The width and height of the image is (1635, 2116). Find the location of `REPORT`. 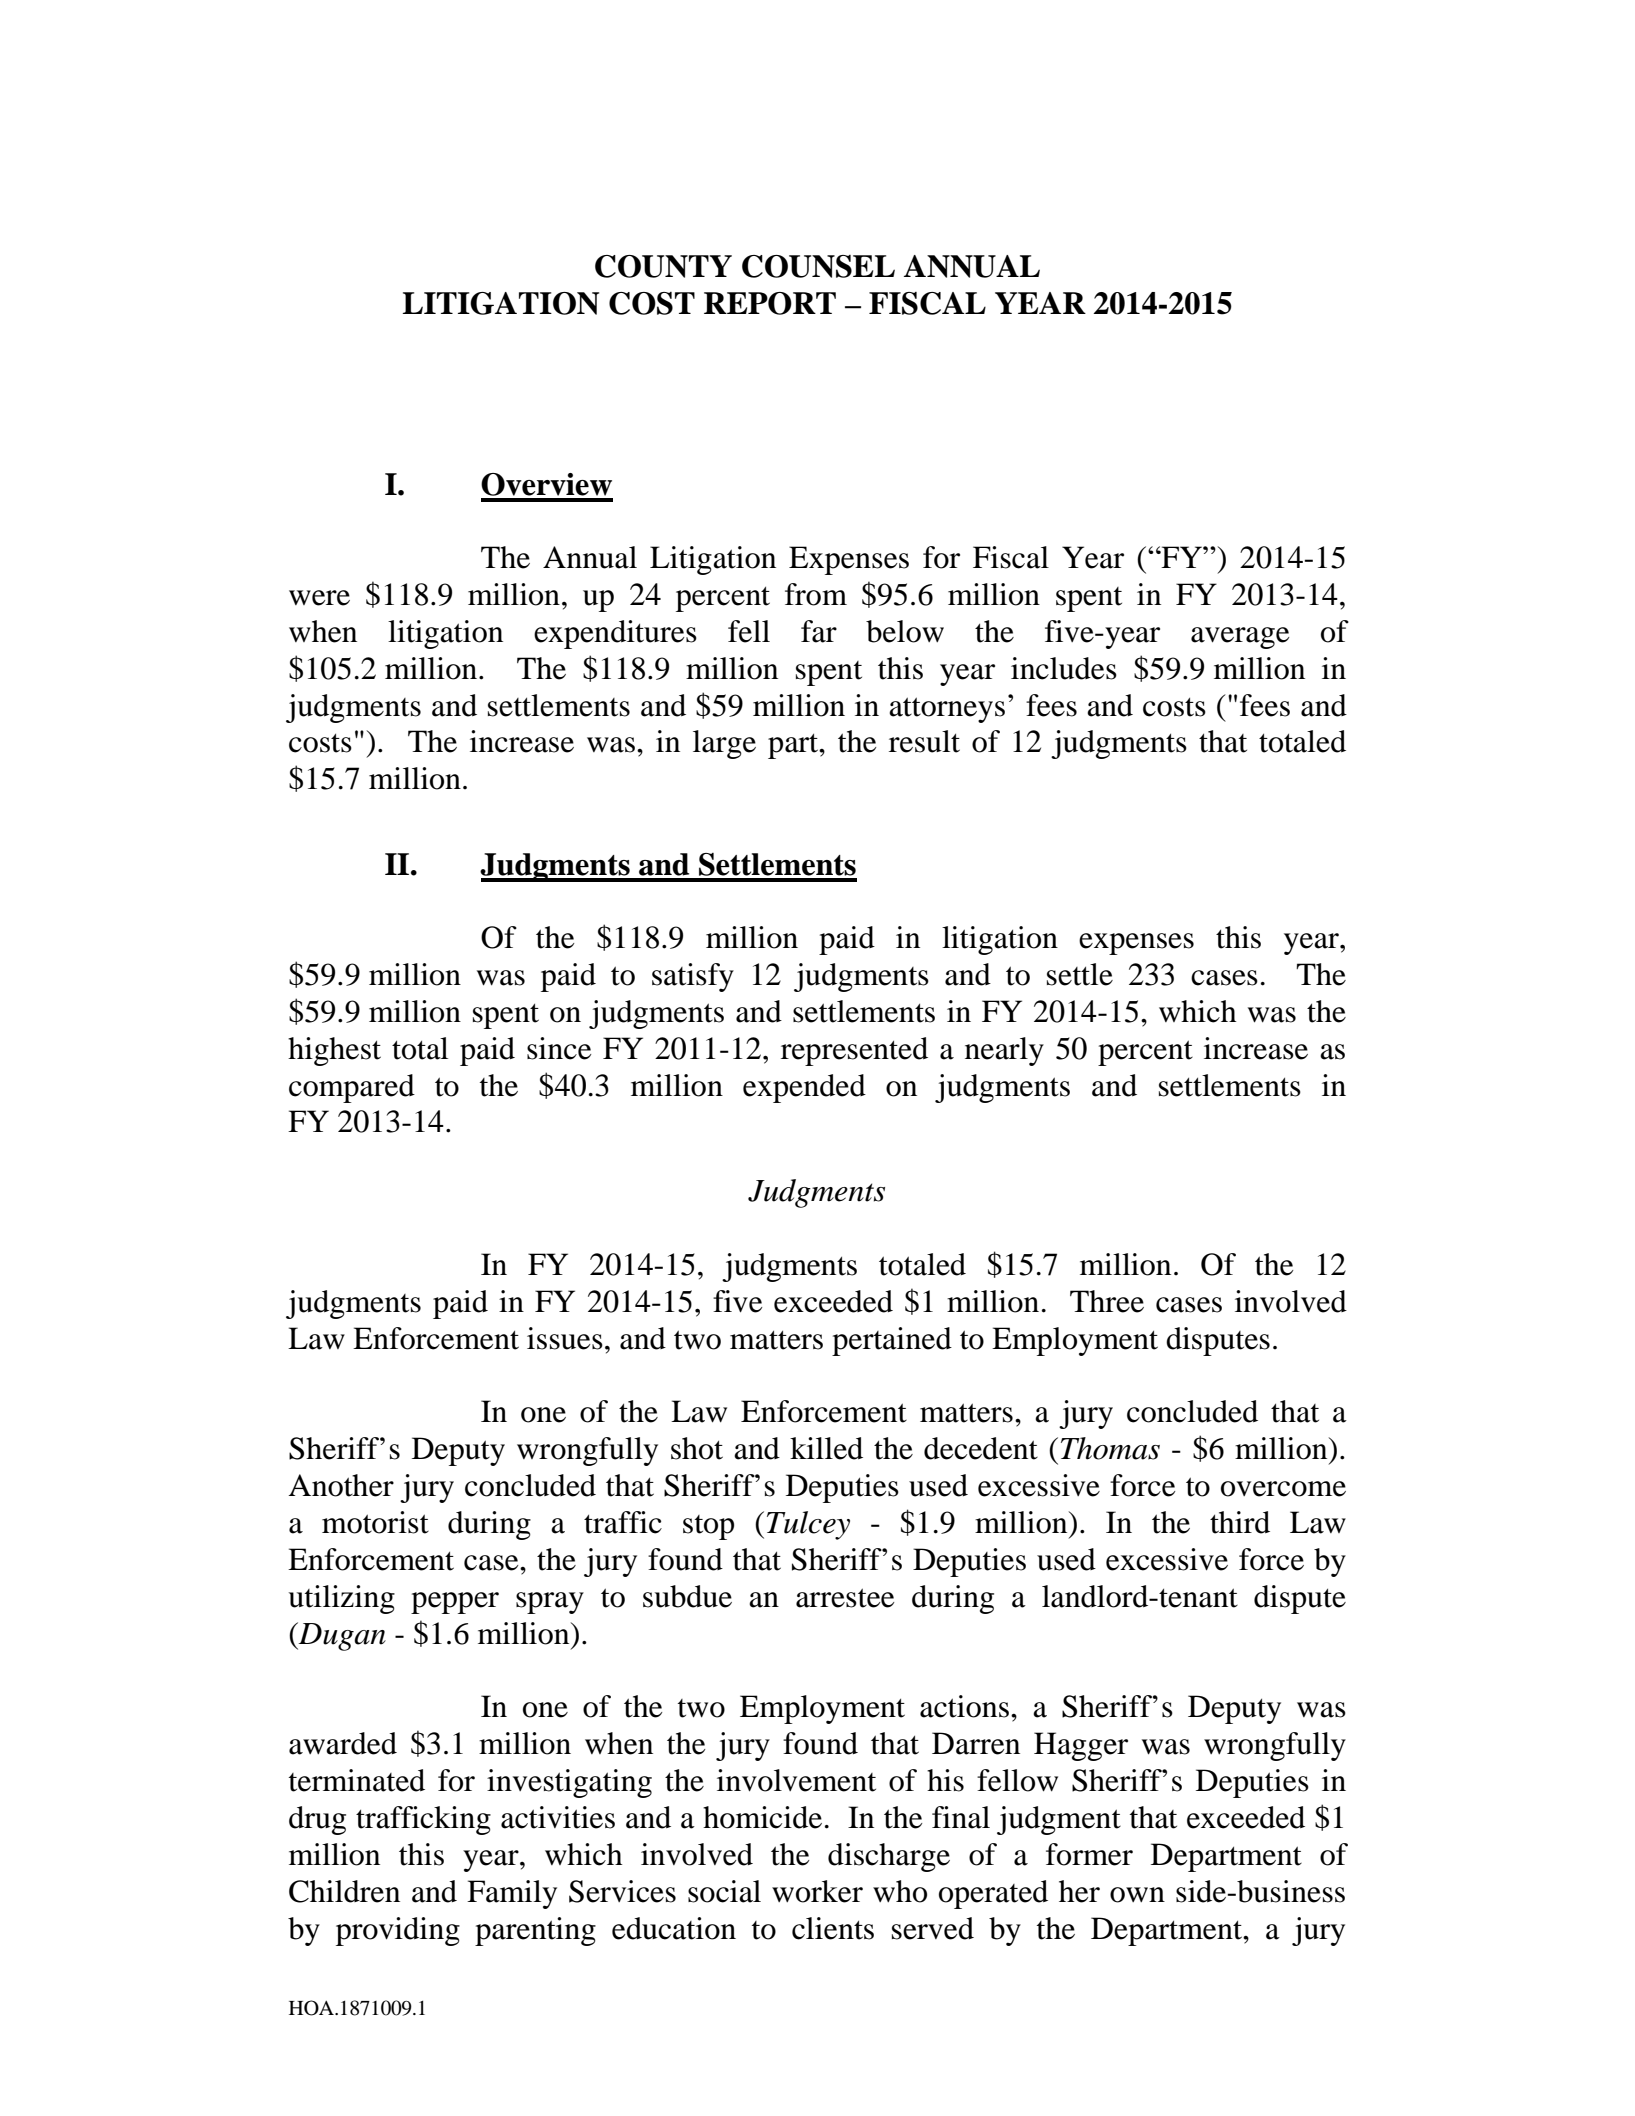

REPORT is located at coordinates (770, 303).
